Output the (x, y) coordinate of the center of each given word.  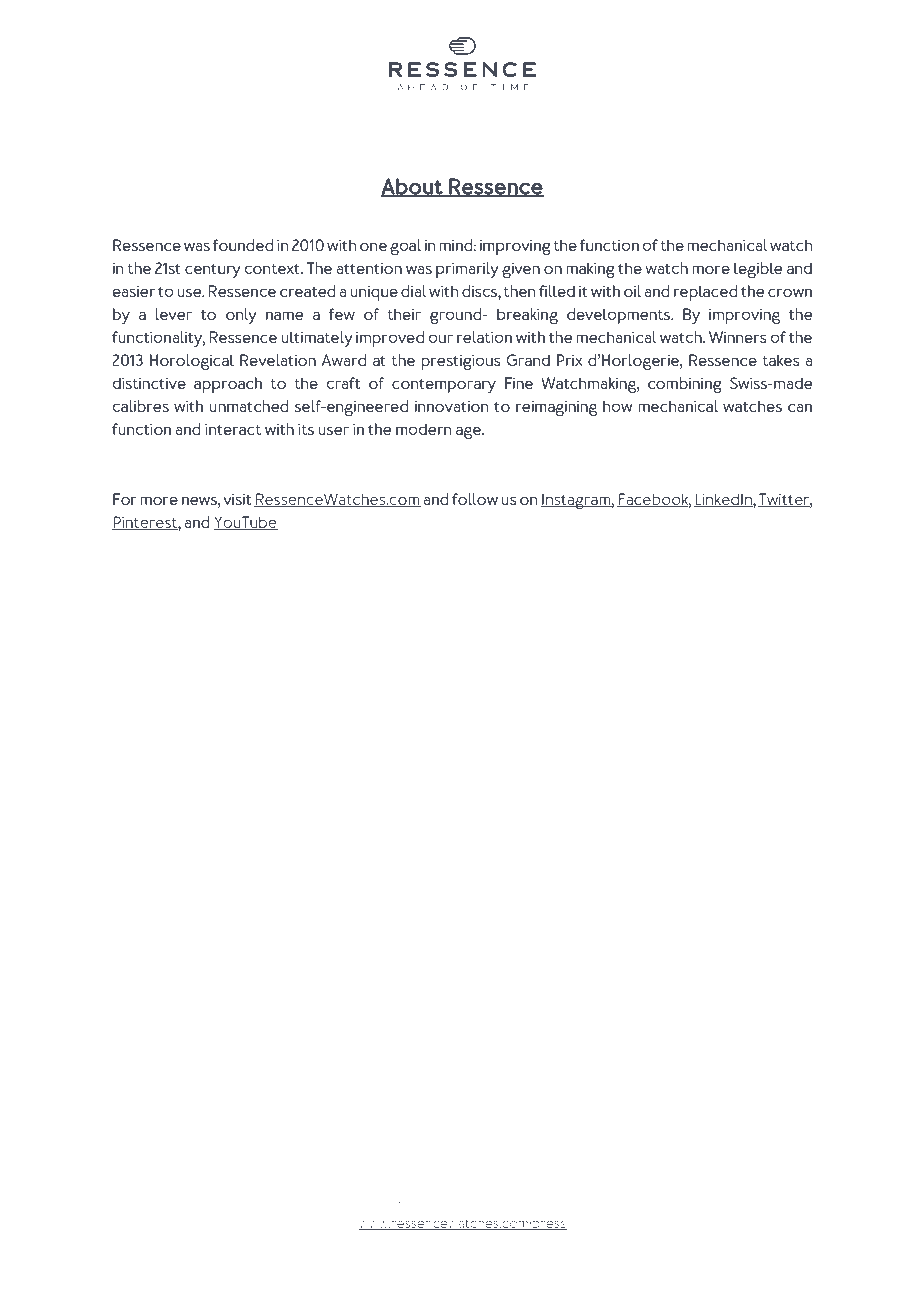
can (800, 407)
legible (758, 270)
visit (237, 499)
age (469, 432)
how (617, 406)
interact (233, 429)
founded (243, 245)
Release (465, 1189)
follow (475, 499)
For (125, 499)
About (412, 187)
